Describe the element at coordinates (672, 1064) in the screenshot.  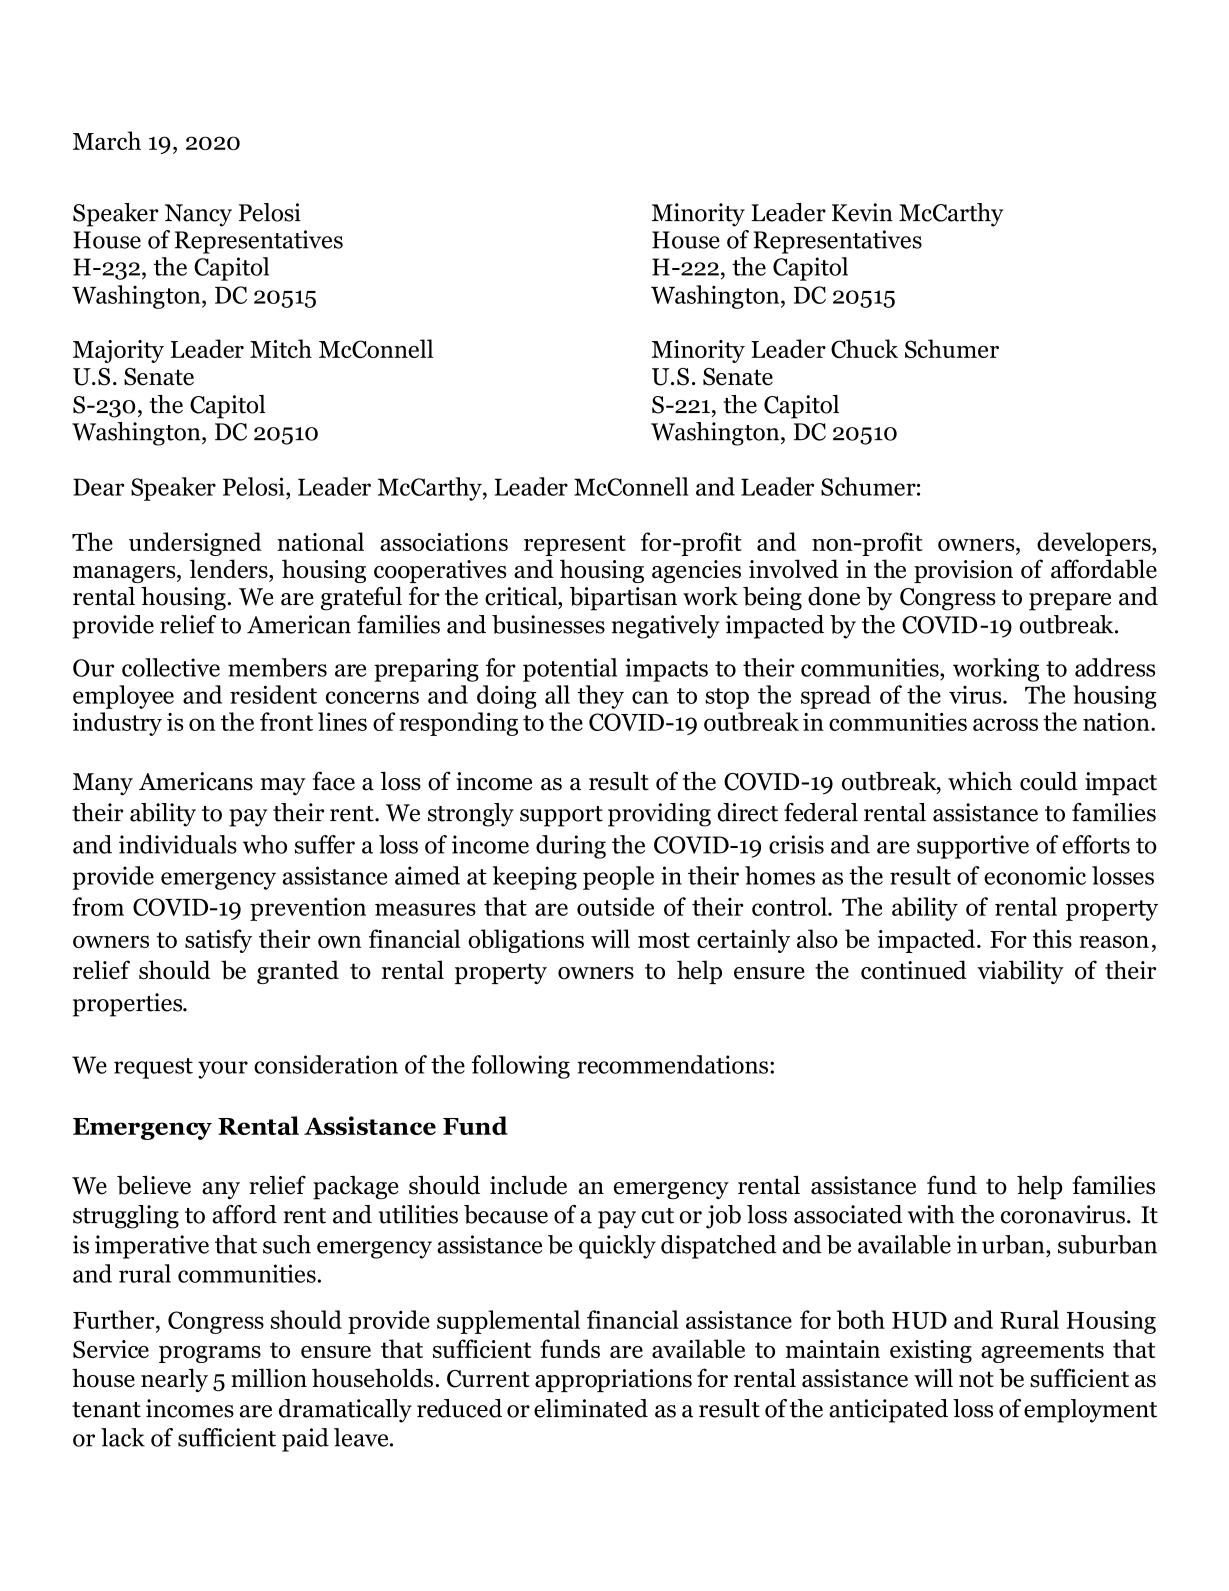
I see `recommendations` at that location.
